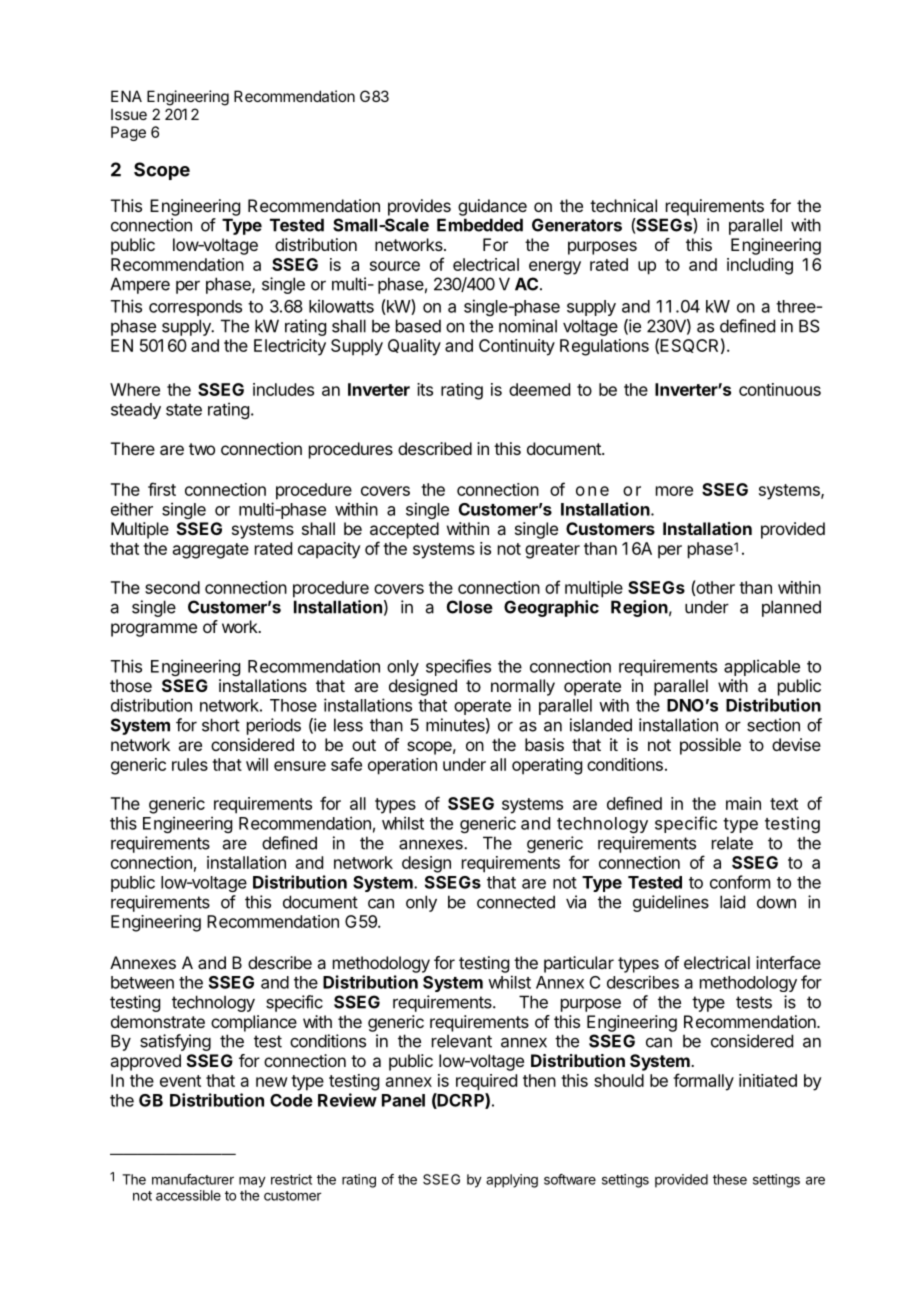  Describe the element at coordinates (762, 667) in the document. I see `applicable` at that location.
